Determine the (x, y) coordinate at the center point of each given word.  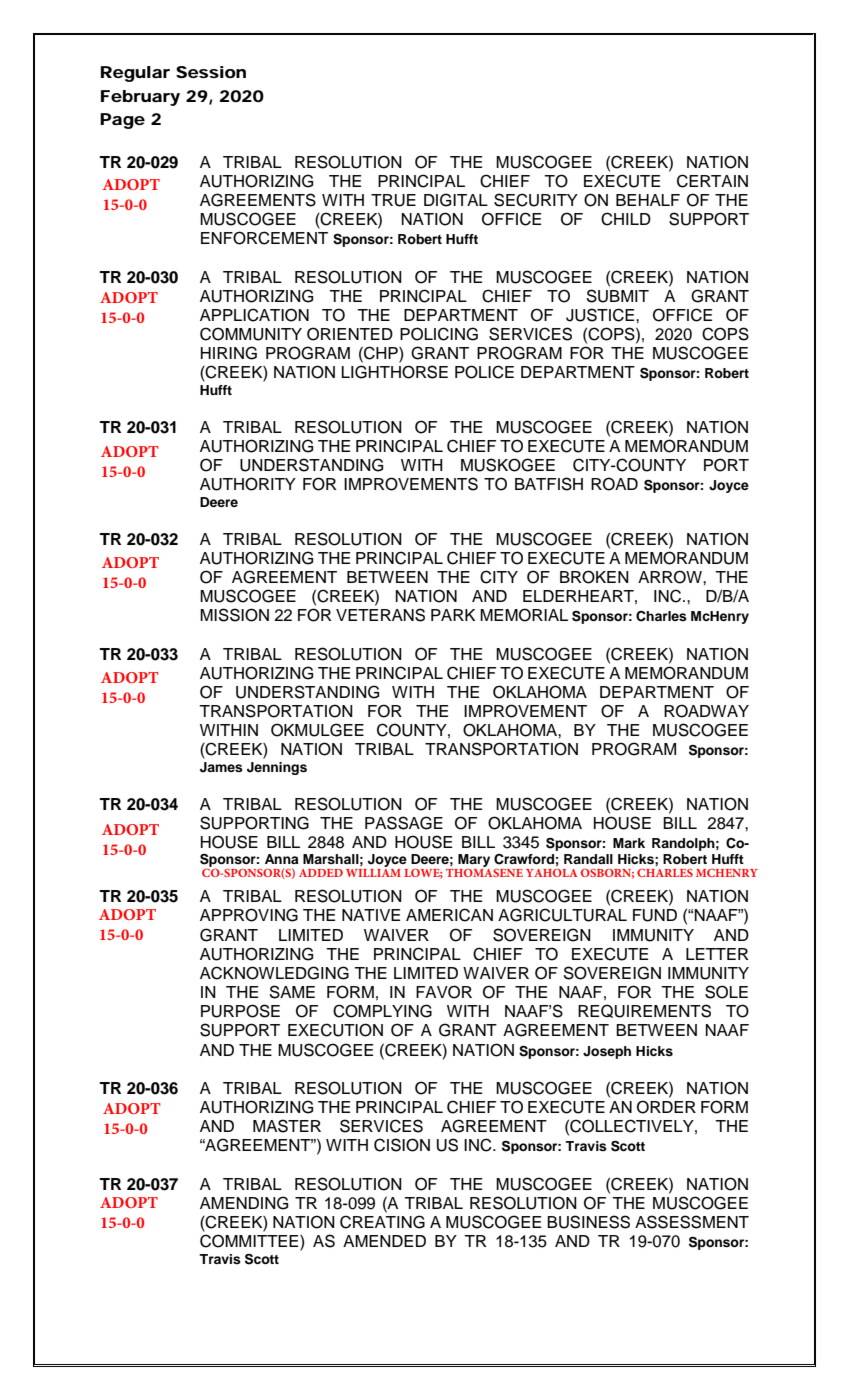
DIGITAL (456, 200)
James (221, 767)
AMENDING (244, 1203)
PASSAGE (404, 823)
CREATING (382, 1222)
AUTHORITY (248, 484)
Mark (629, 843)
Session (211, 72)
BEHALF (648, 200)
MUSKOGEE (508, 465)
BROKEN (594, 577)
